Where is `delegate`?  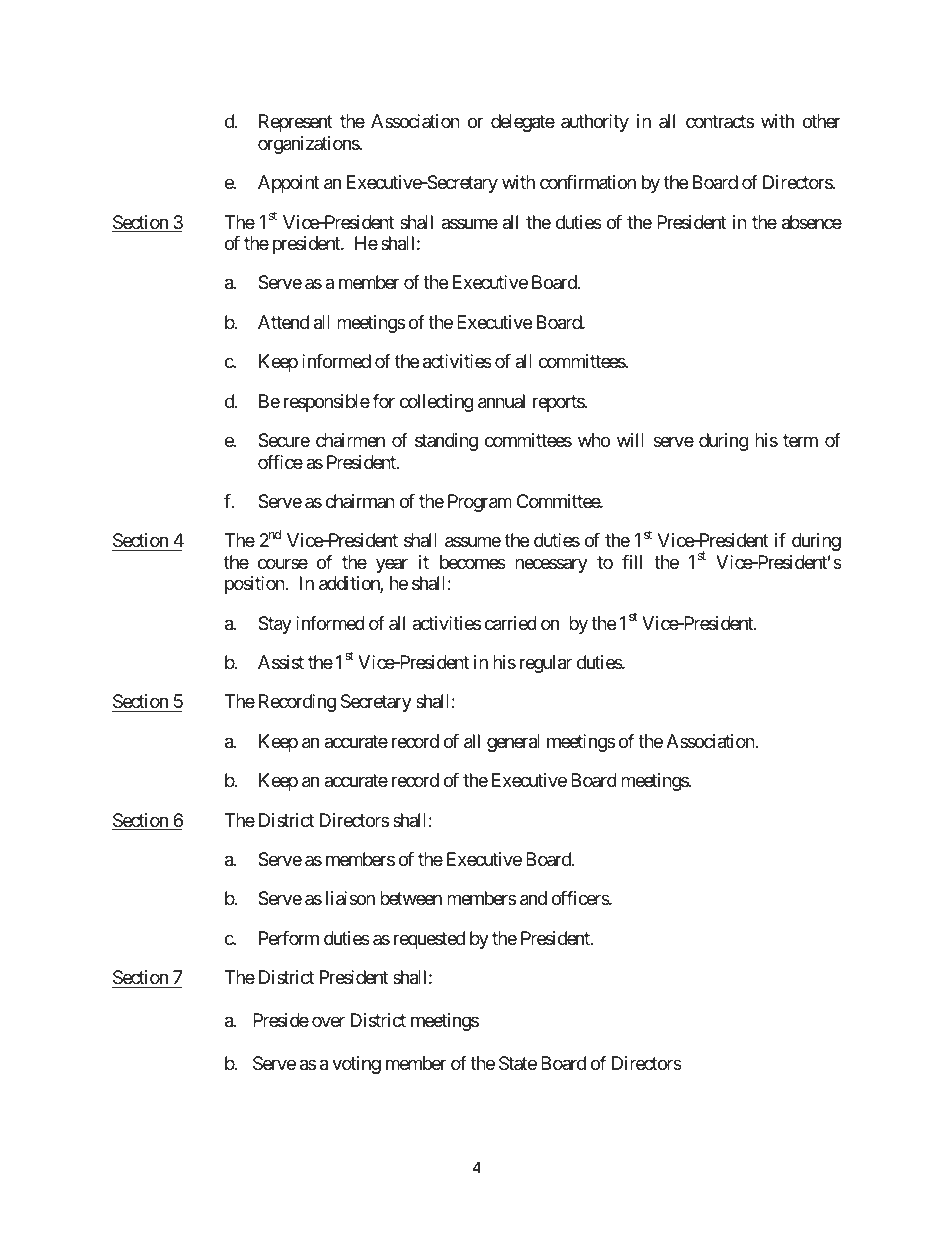
delegate is located at coordinates (523, 123).
